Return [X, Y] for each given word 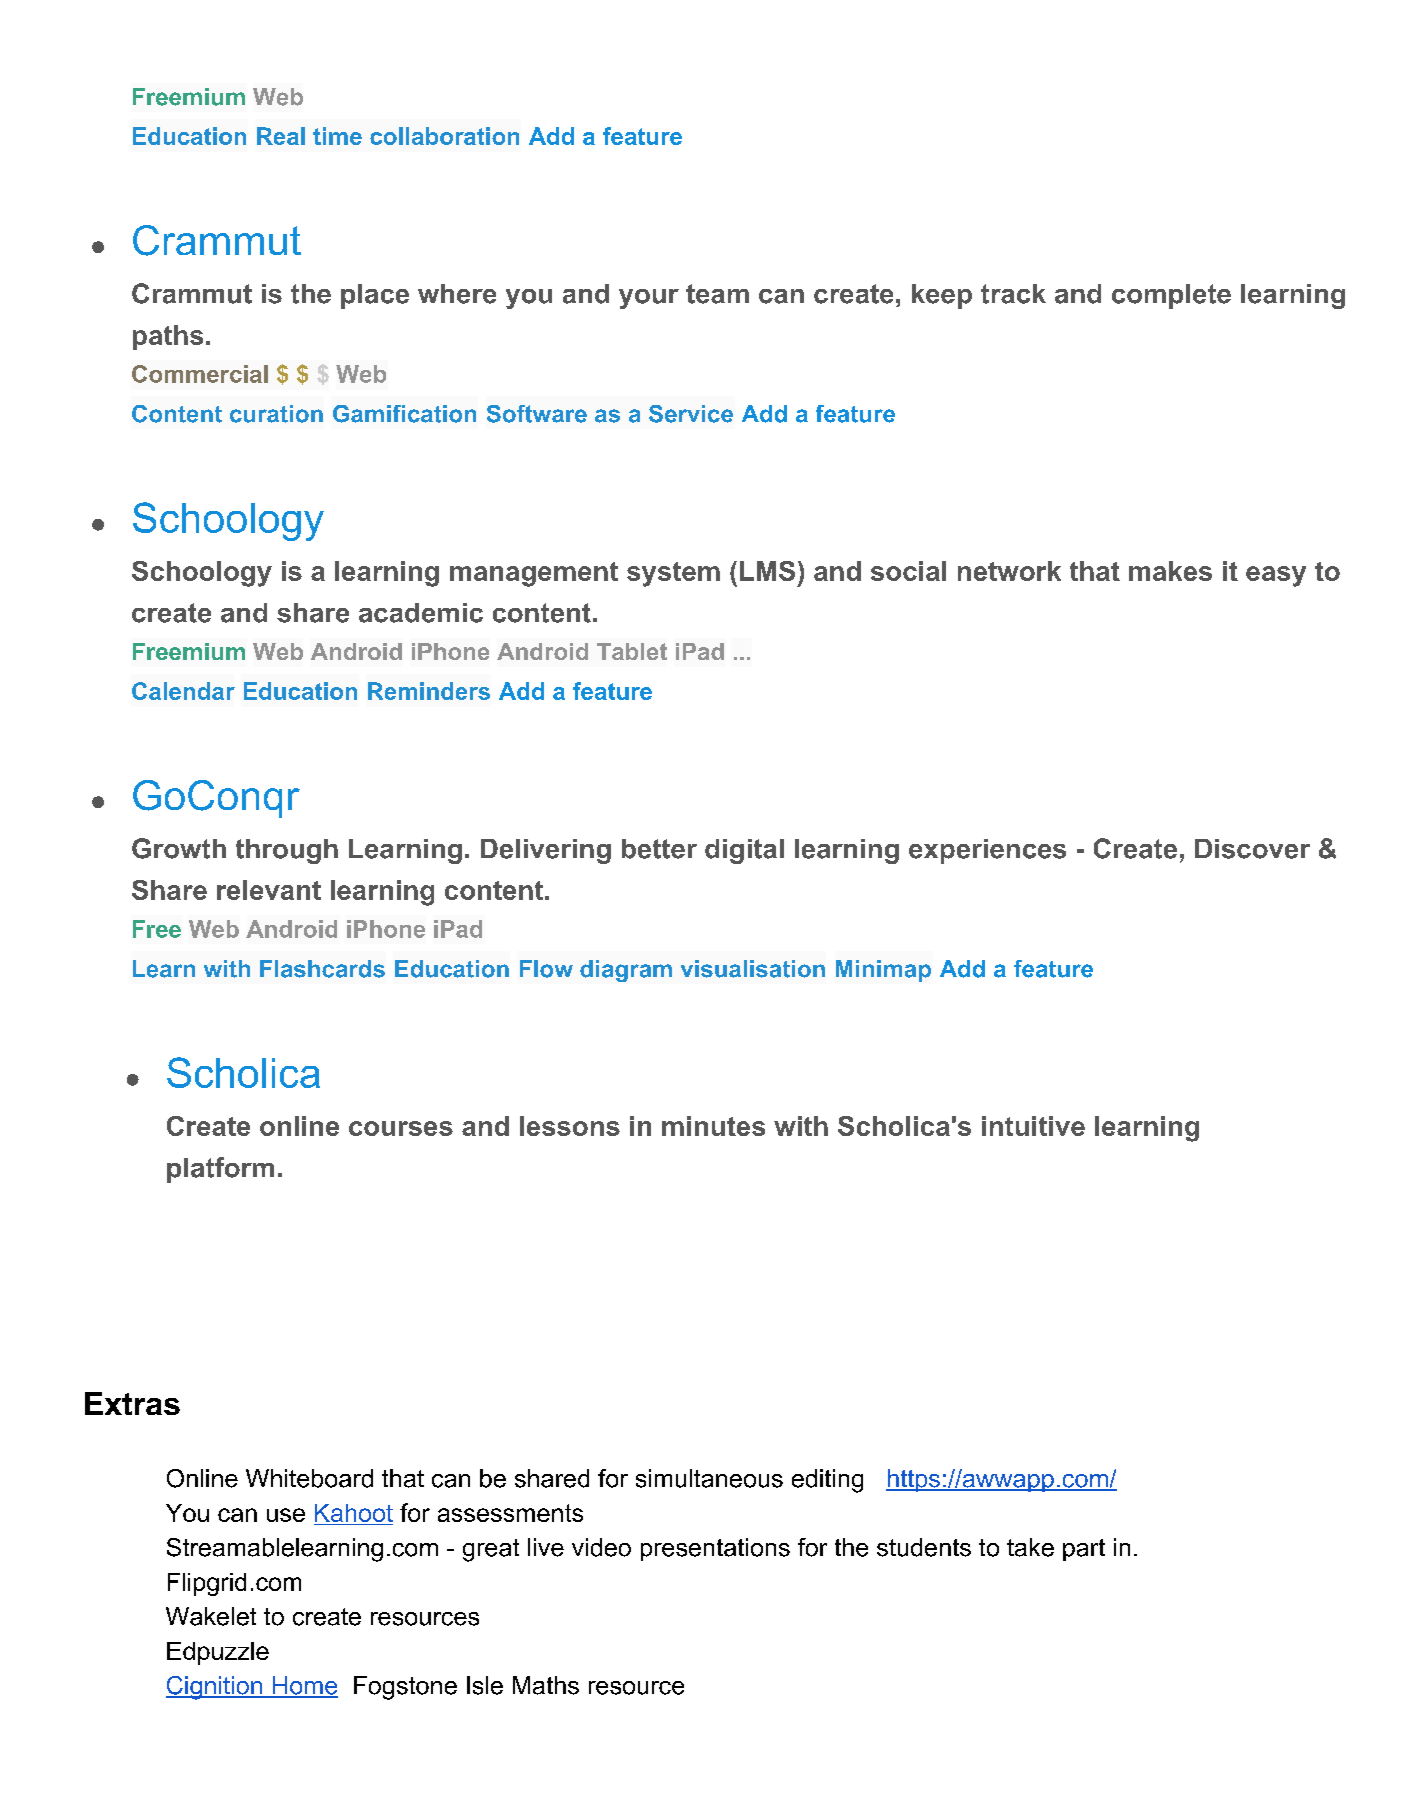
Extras [132, 1403]
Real [281, 136]
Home [304, 1686]
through [287, 851]
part [1084, 1550]
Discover [1252, 849]
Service [691, 414]
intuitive [1033, 1126]
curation [276, 414]
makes [1170, 571]
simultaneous [709, 1478]
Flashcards [322, 969]
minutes [713, 1126]
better [659, 849]
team [717, 294]
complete [1171, 296]
